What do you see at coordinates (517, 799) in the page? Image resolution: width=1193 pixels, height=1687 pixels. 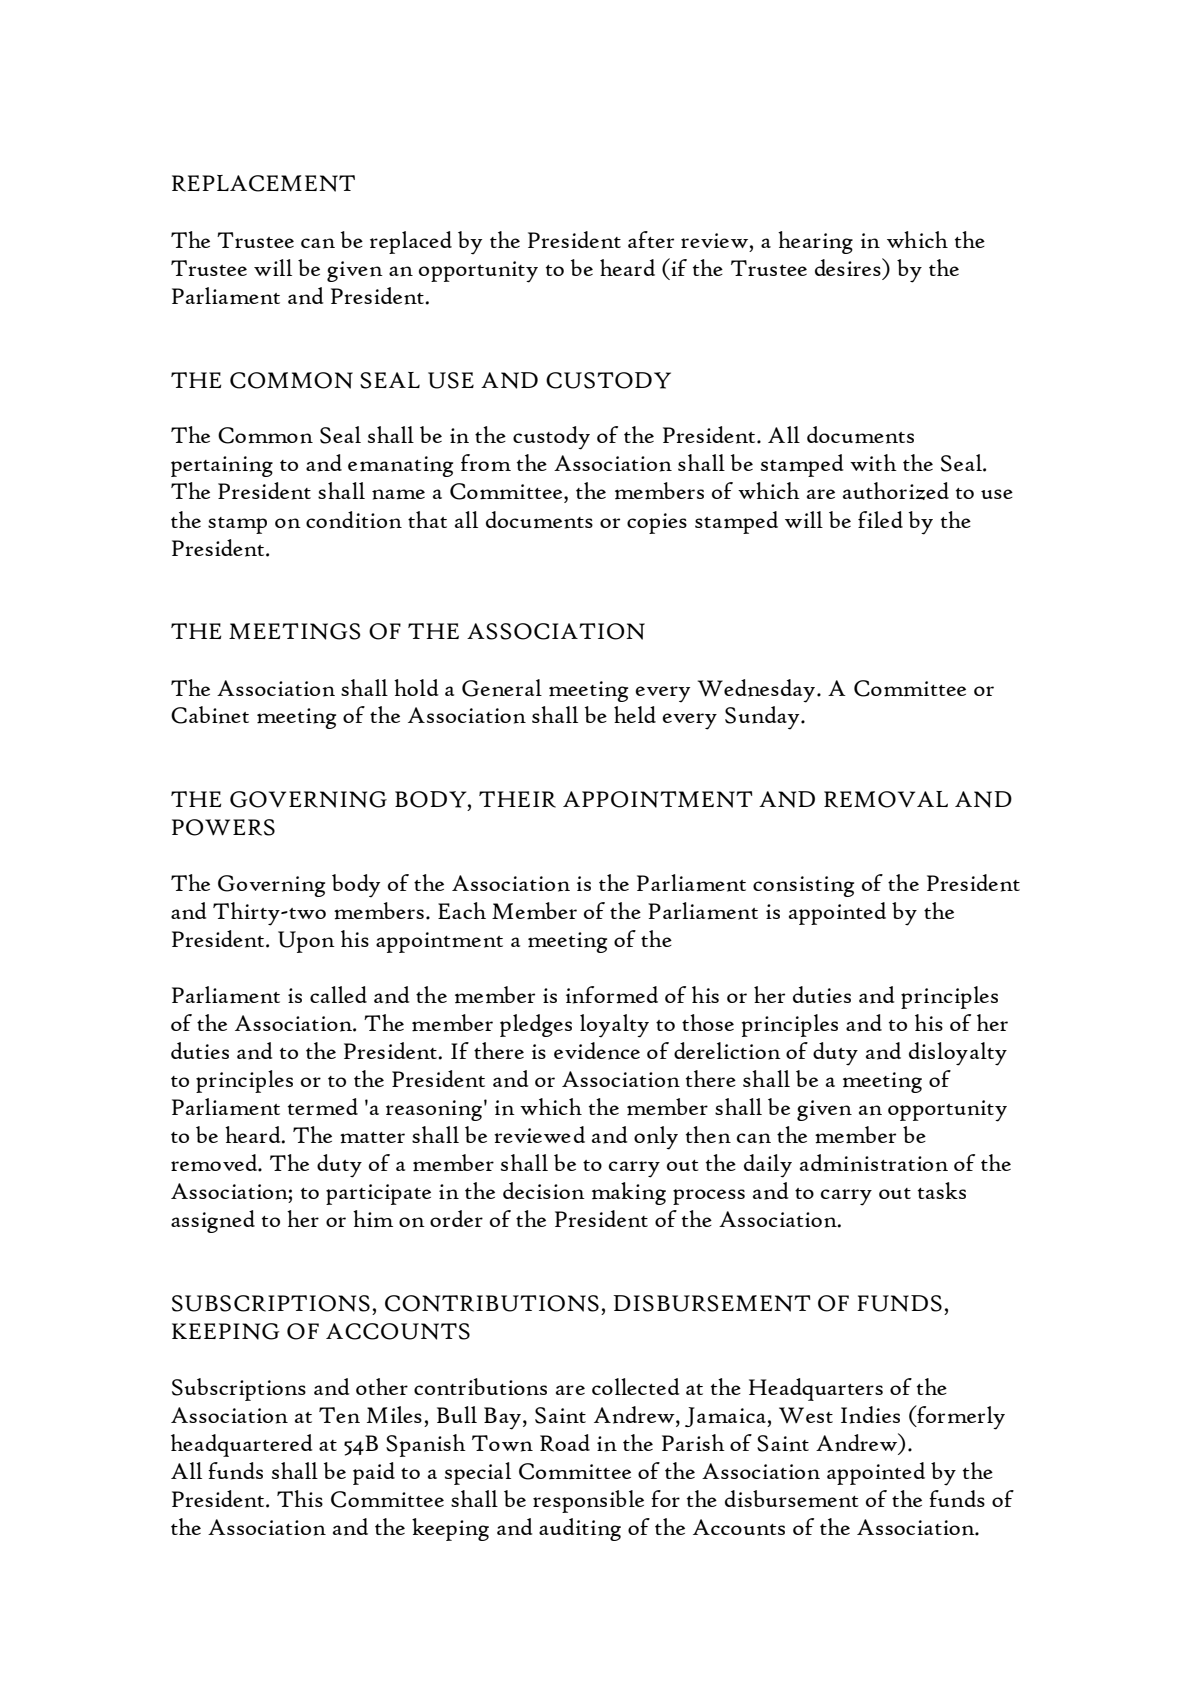 I see `THEIR` at bounding box center [517, 799].
